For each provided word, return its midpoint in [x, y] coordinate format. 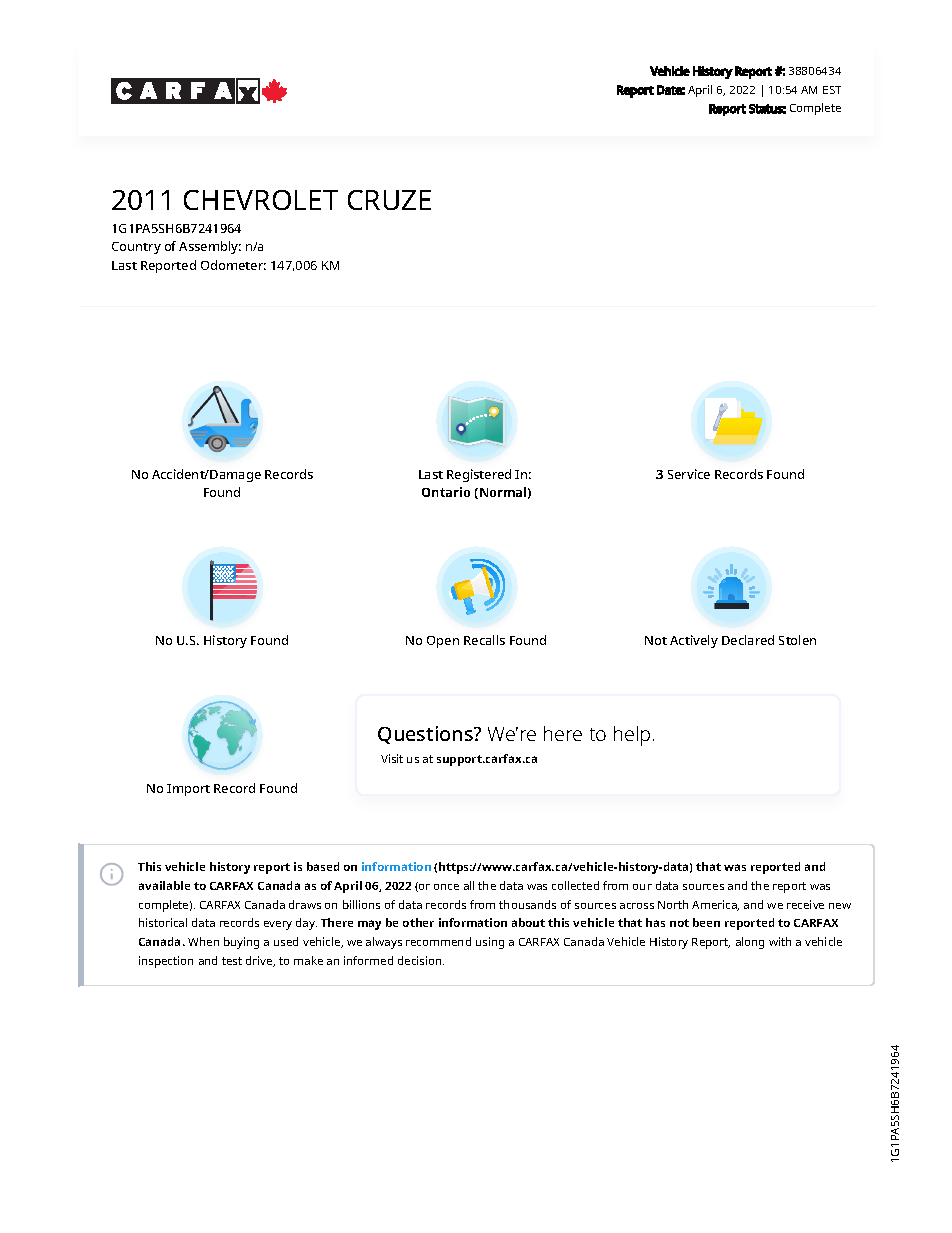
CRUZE [389, 200]
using [490, 943]
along [750, 943]
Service [689, 474]
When [203, 941]
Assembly [210, 247]
